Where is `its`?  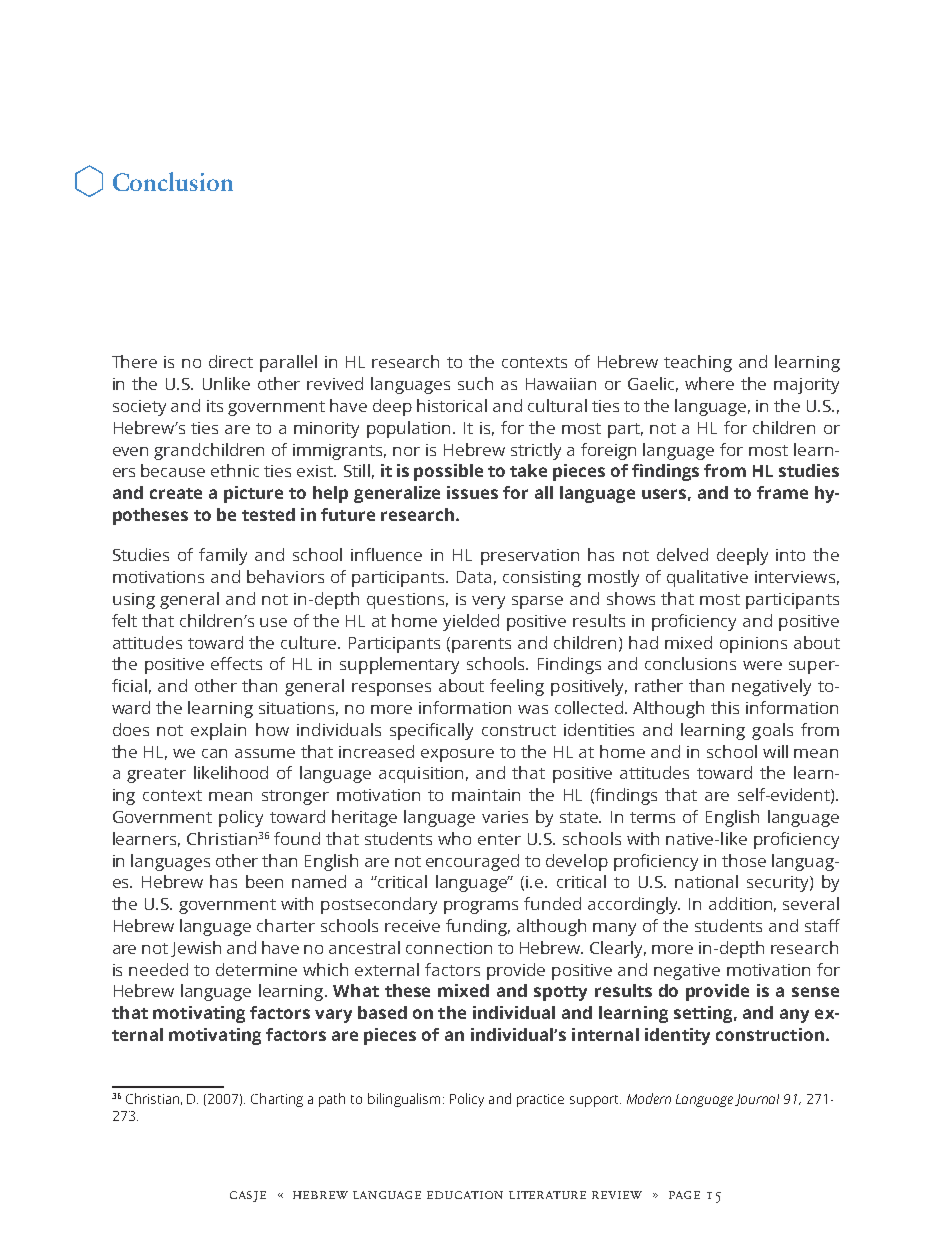
its is located at coordinates (215, 406).
